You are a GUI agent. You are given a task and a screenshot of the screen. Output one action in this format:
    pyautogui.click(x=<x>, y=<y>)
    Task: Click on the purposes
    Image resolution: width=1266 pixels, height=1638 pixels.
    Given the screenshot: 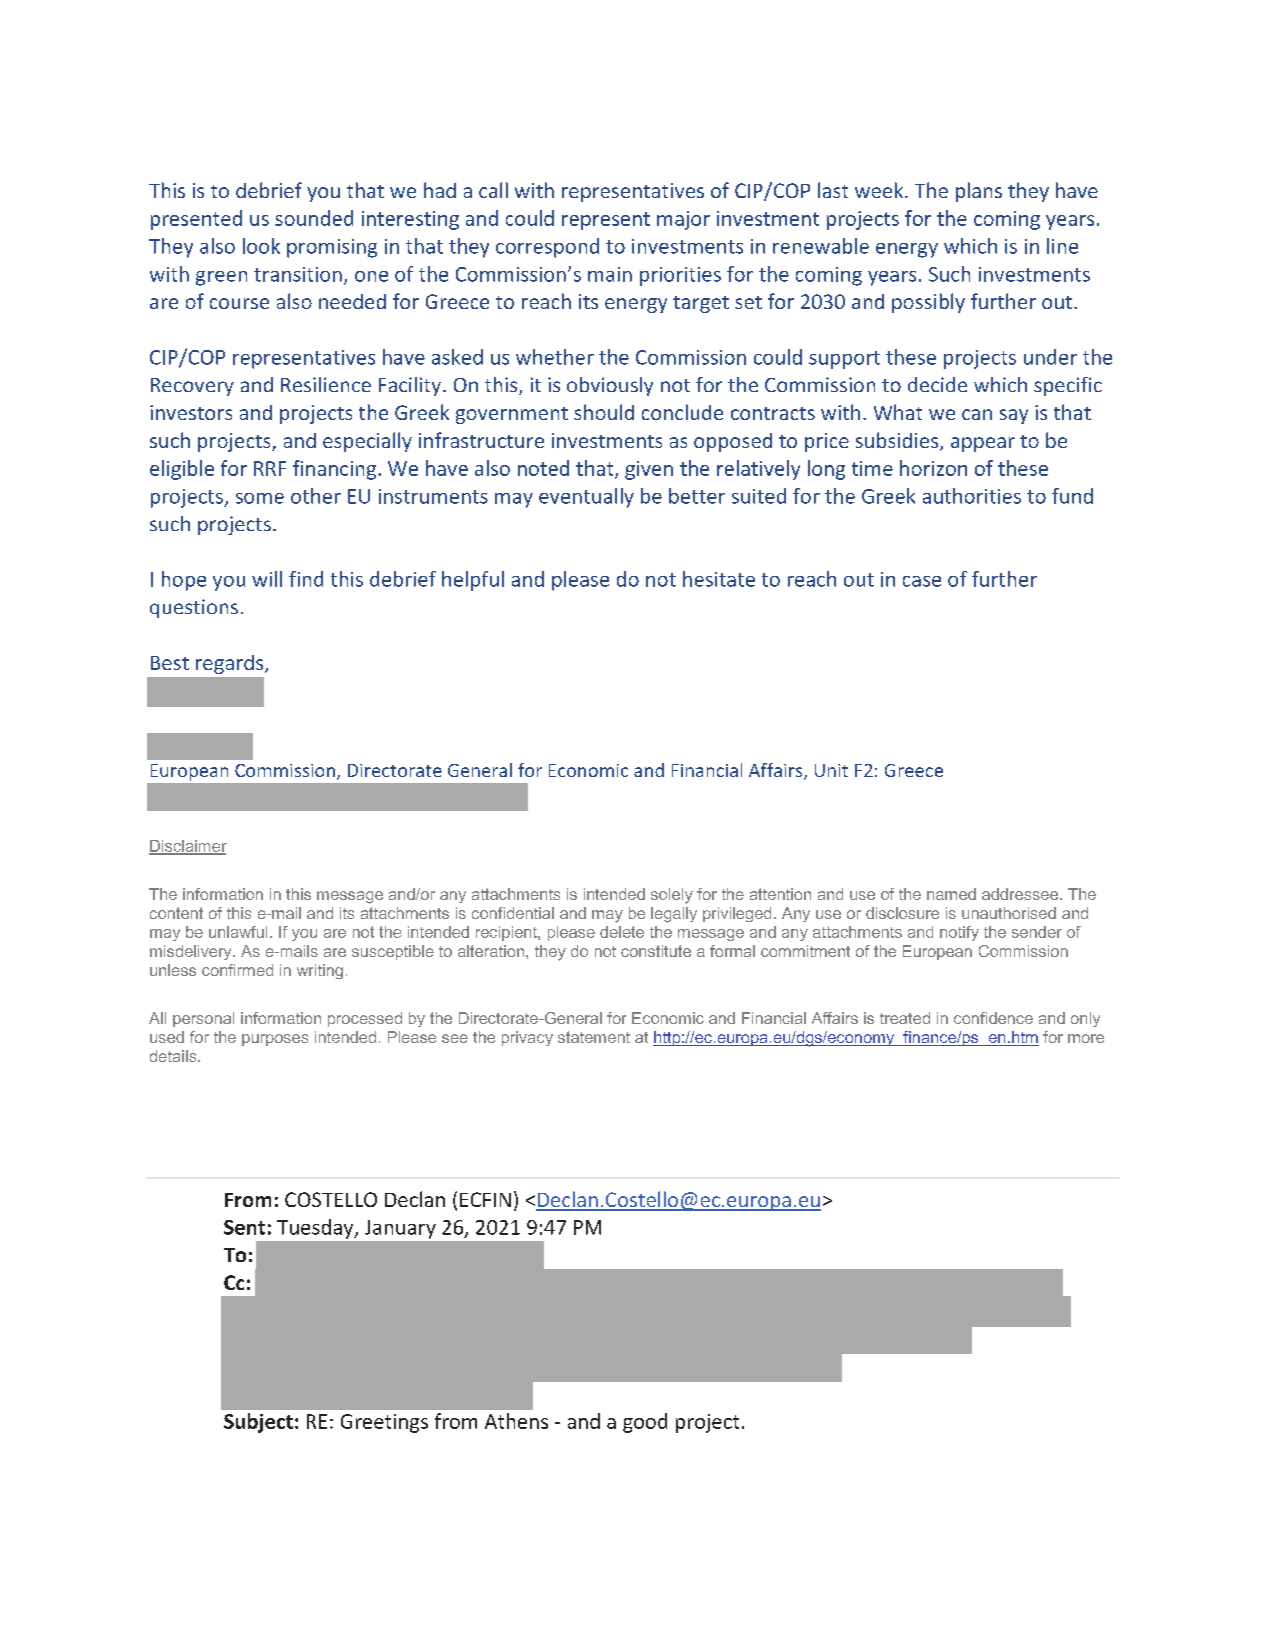 What is the action you would take?
    pyautogui.click(x=275, y=1040)
